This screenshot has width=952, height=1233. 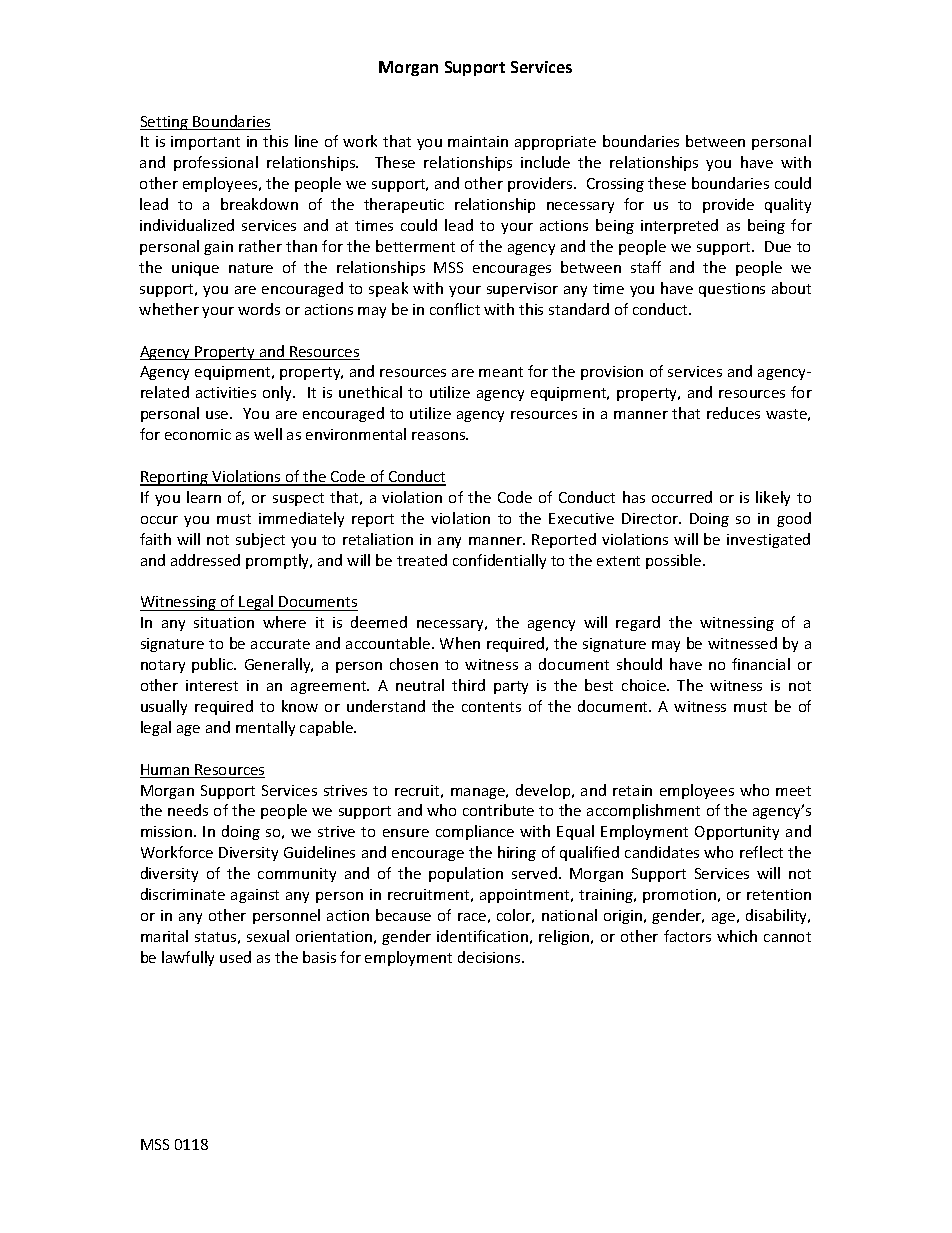 I want to click on confidentially, so click(x=499, y=561).
